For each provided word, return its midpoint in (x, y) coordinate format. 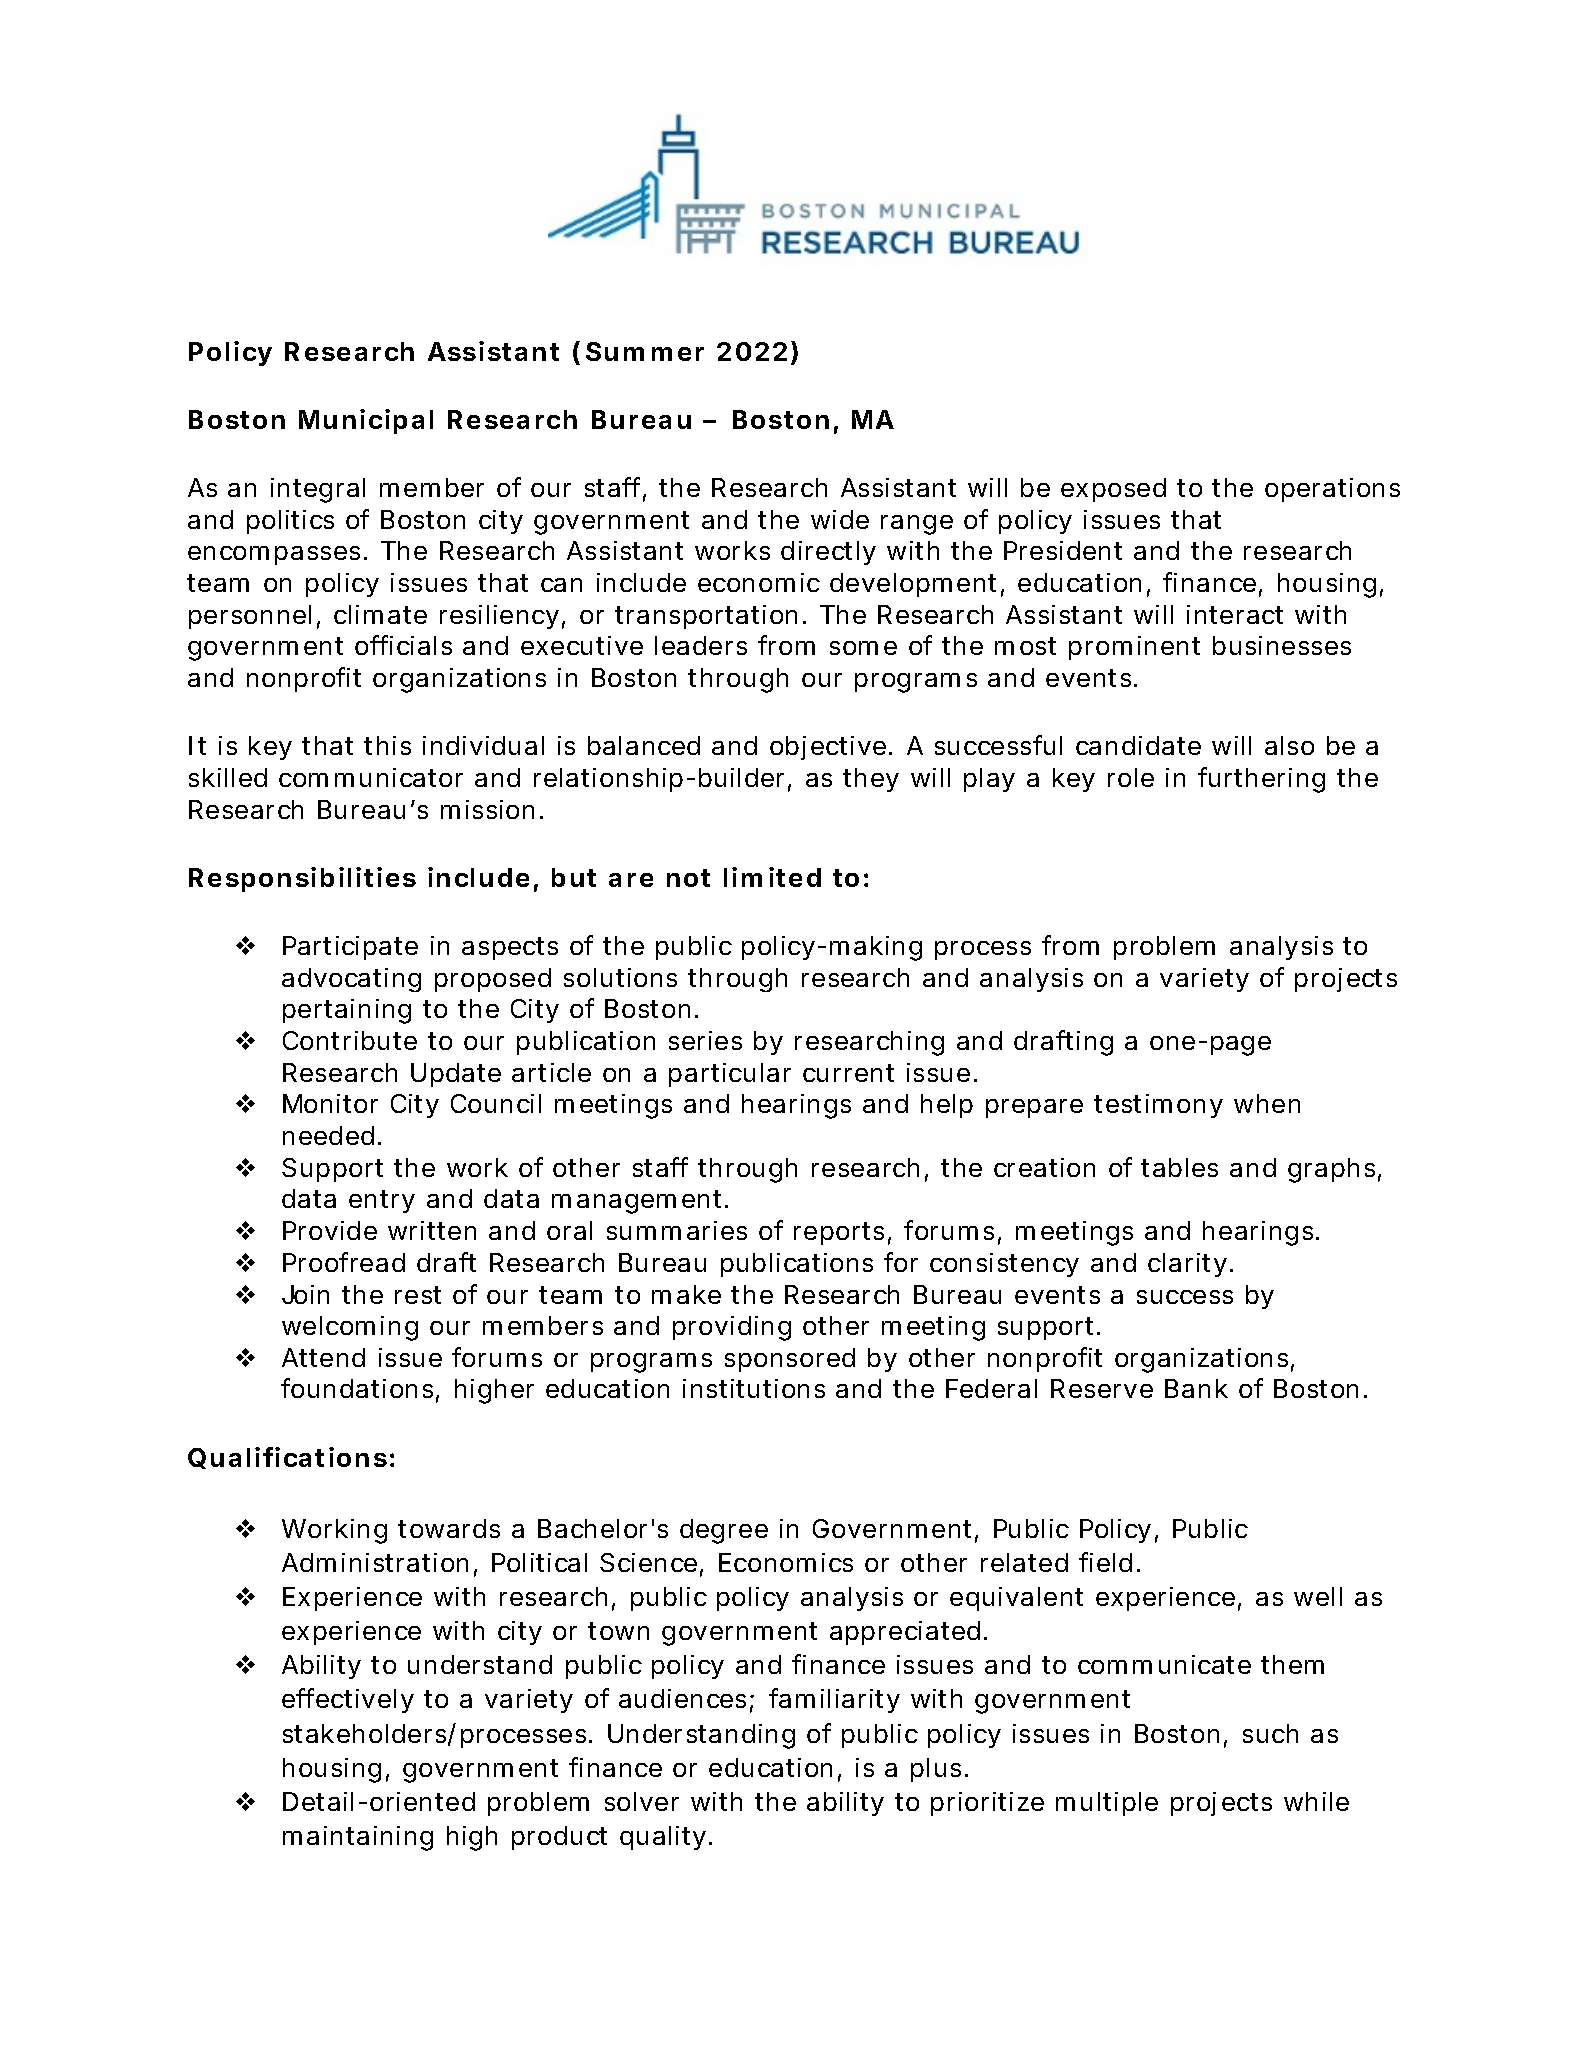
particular (730, 1075)
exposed (1113, 490)
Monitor (330, 1103)
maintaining (358, 1838)
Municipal (366, 421)
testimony (1158, 1106)
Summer (645, 351)
